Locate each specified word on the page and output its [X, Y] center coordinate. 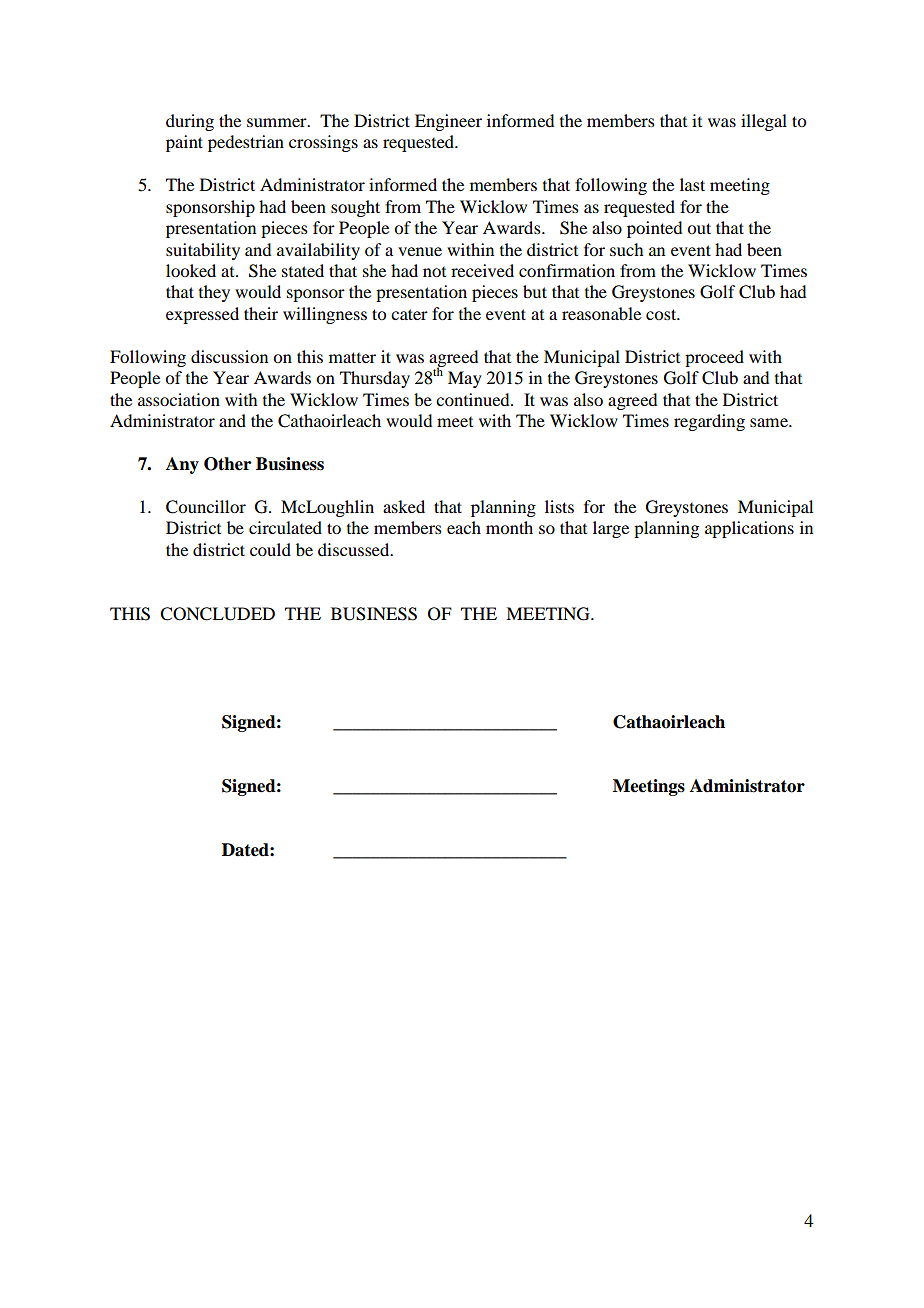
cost [662, 314]
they [214, 293]
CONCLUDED [217, 614]
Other [227, 464]
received [482, 270]
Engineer [448, 122]
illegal [764, 122]
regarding [709, 422]
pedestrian [246, 143]
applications [749, 529]
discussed [355, 549]
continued [474, 399]
